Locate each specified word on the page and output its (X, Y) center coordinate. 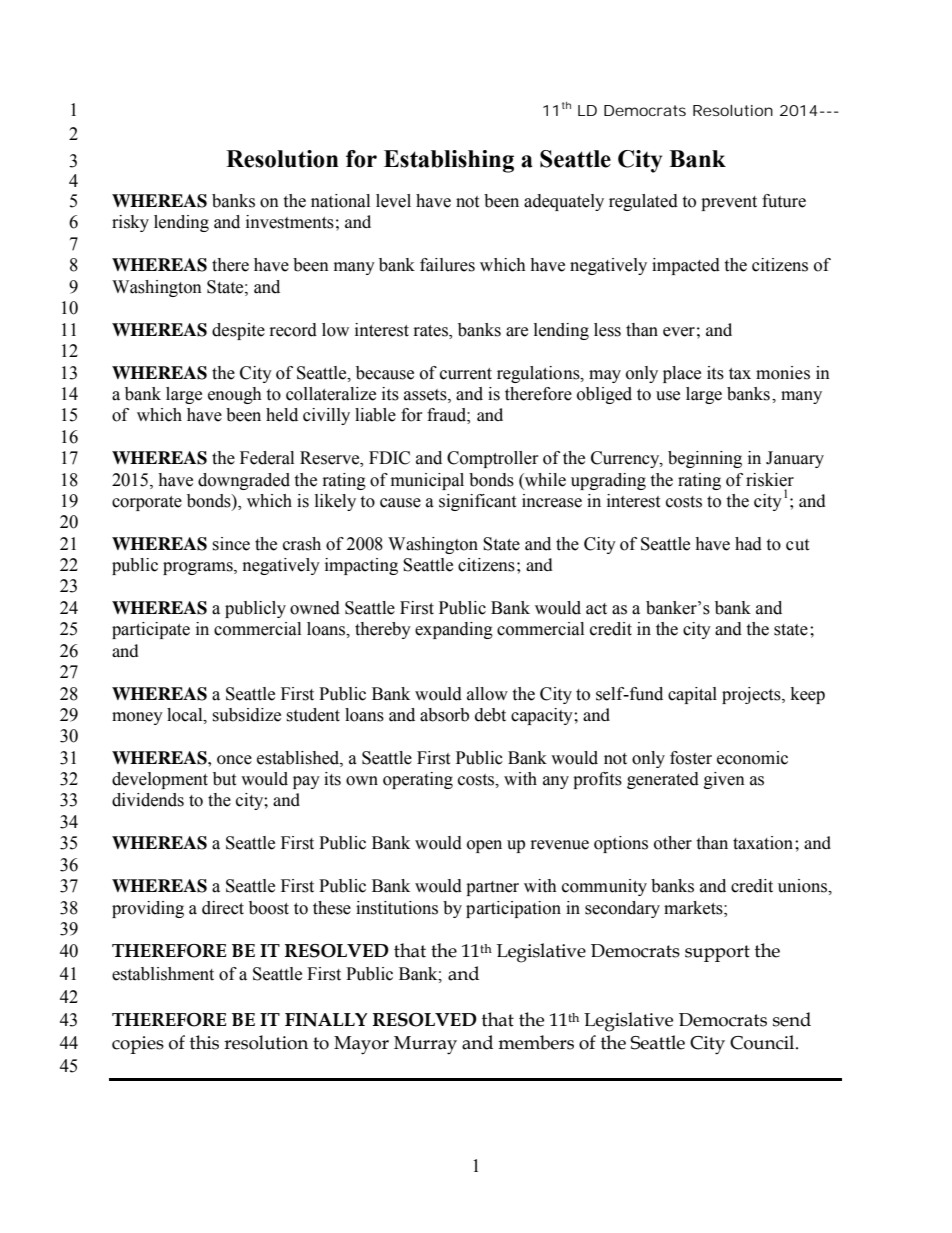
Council (763, 1042)
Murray (425, 1045)
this (204, 1042)
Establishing (449, 161)
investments (290, 222)
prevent (729, 203)
